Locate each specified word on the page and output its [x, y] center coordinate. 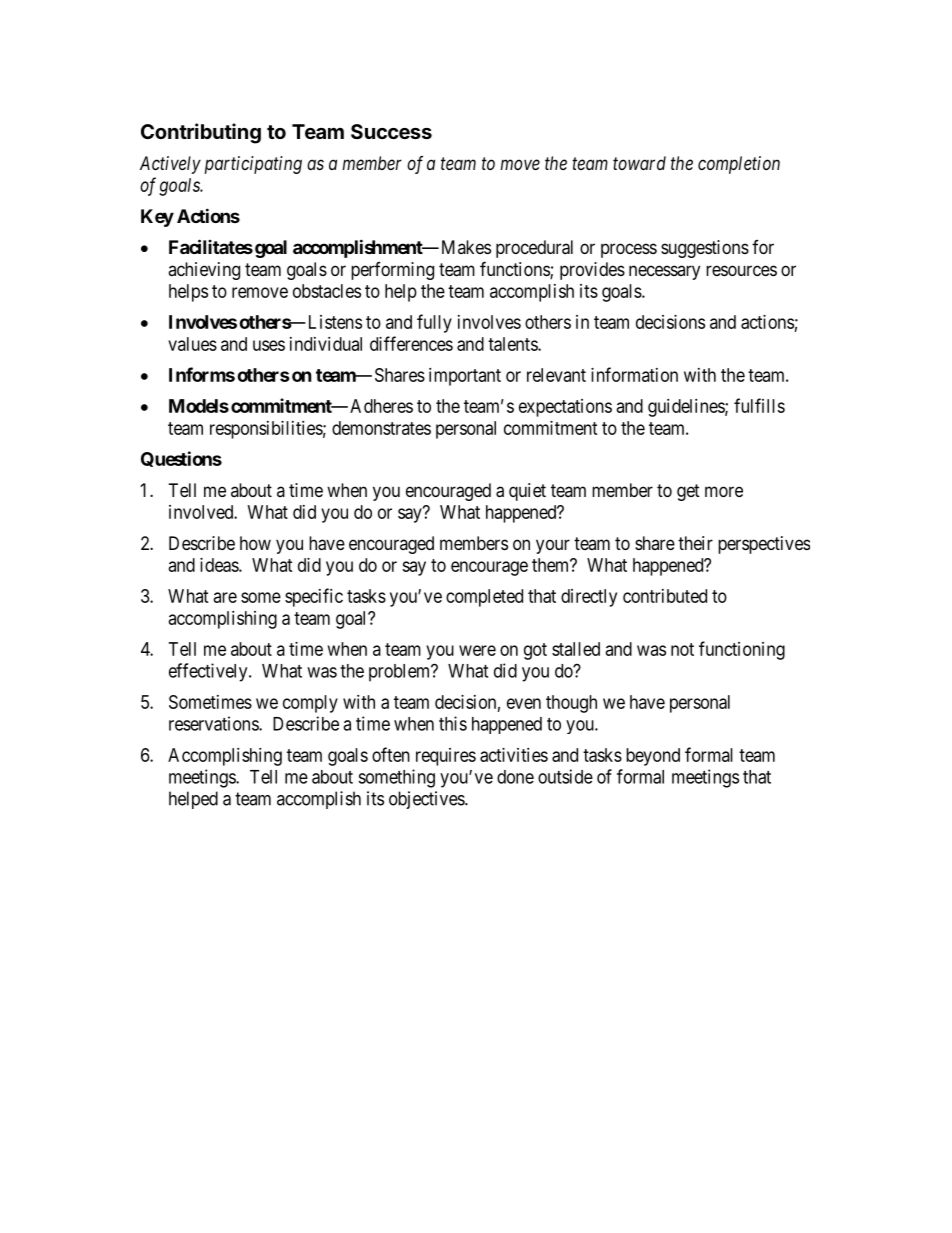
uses [269, 345]
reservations [214, 723]
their [695, 543]
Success [391, 131]
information [634, 374]
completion [739, 165]
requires [446, 757]
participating [253, 165]
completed [484, 598]
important [465, 377]
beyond [653, 757]
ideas [220, 565]
